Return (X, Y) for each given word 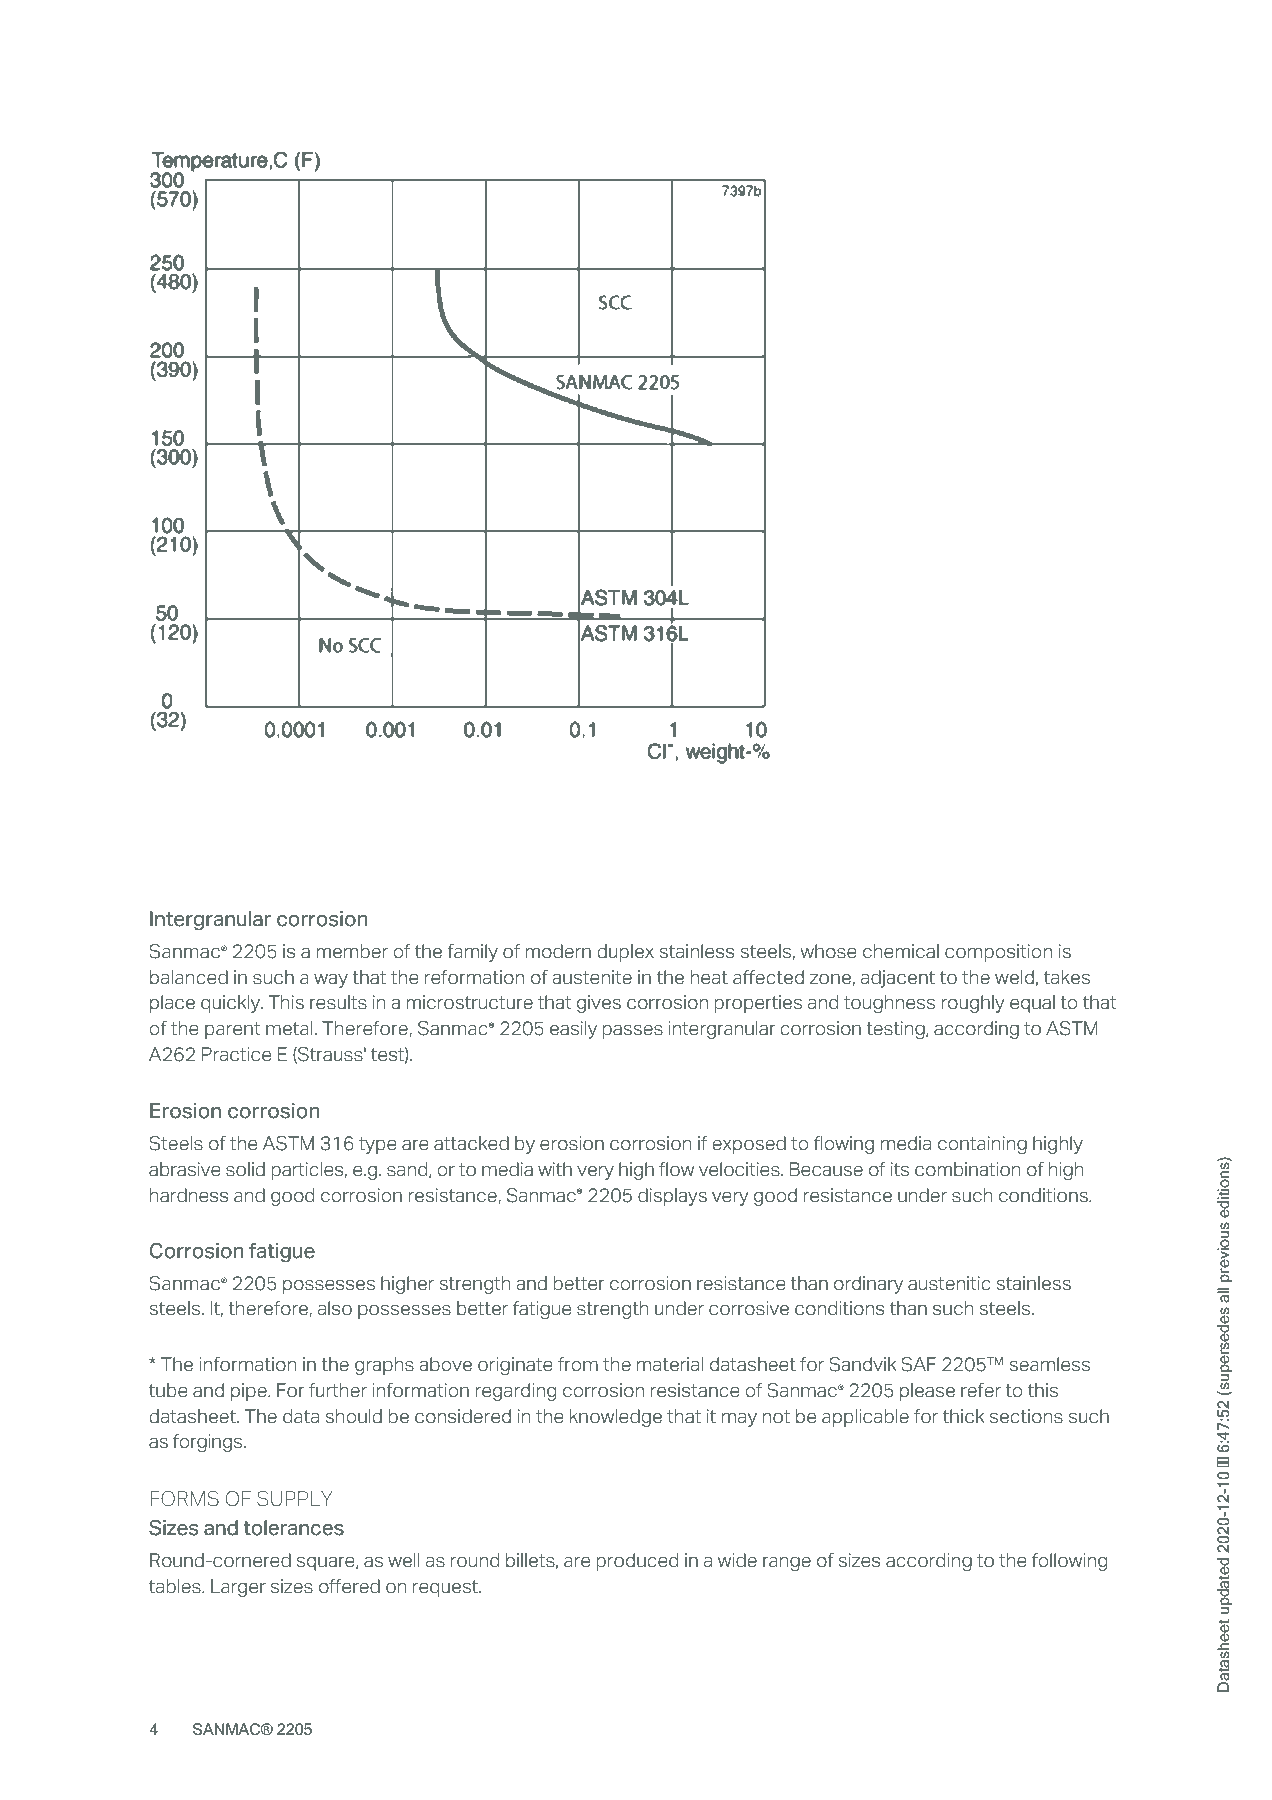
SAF (919, 1364)
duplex (626, 953)
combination (967, 1169)
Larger (238, 1588)
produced (637, 1562)
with (555, 1169)
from (578, 1364)
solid (245, 1169)
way (331, 981)
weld (1014, 977)
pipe (250, 1392)
